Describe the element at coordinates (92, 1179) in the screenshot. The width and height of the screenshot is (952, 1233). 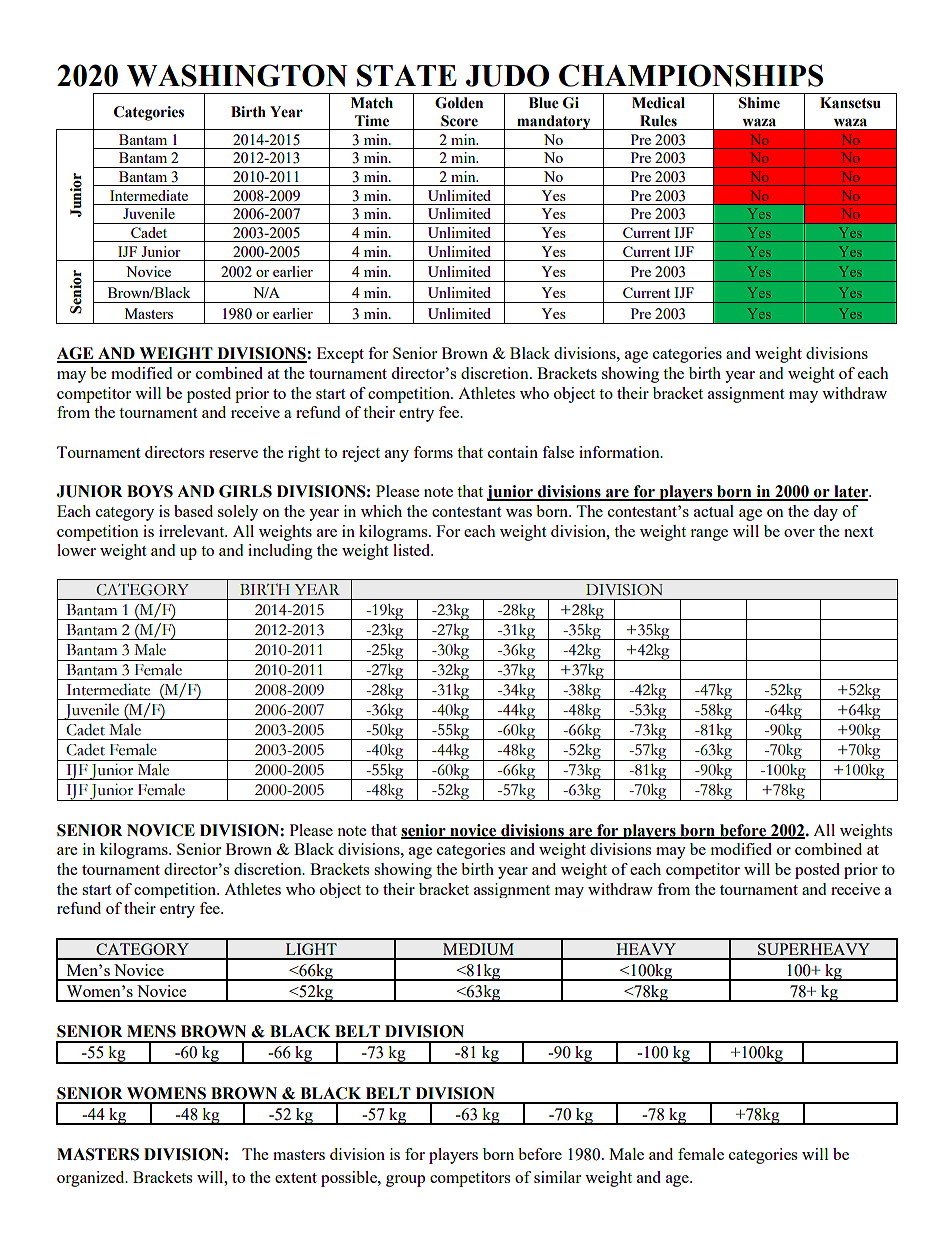
I see `organized` at that location.
